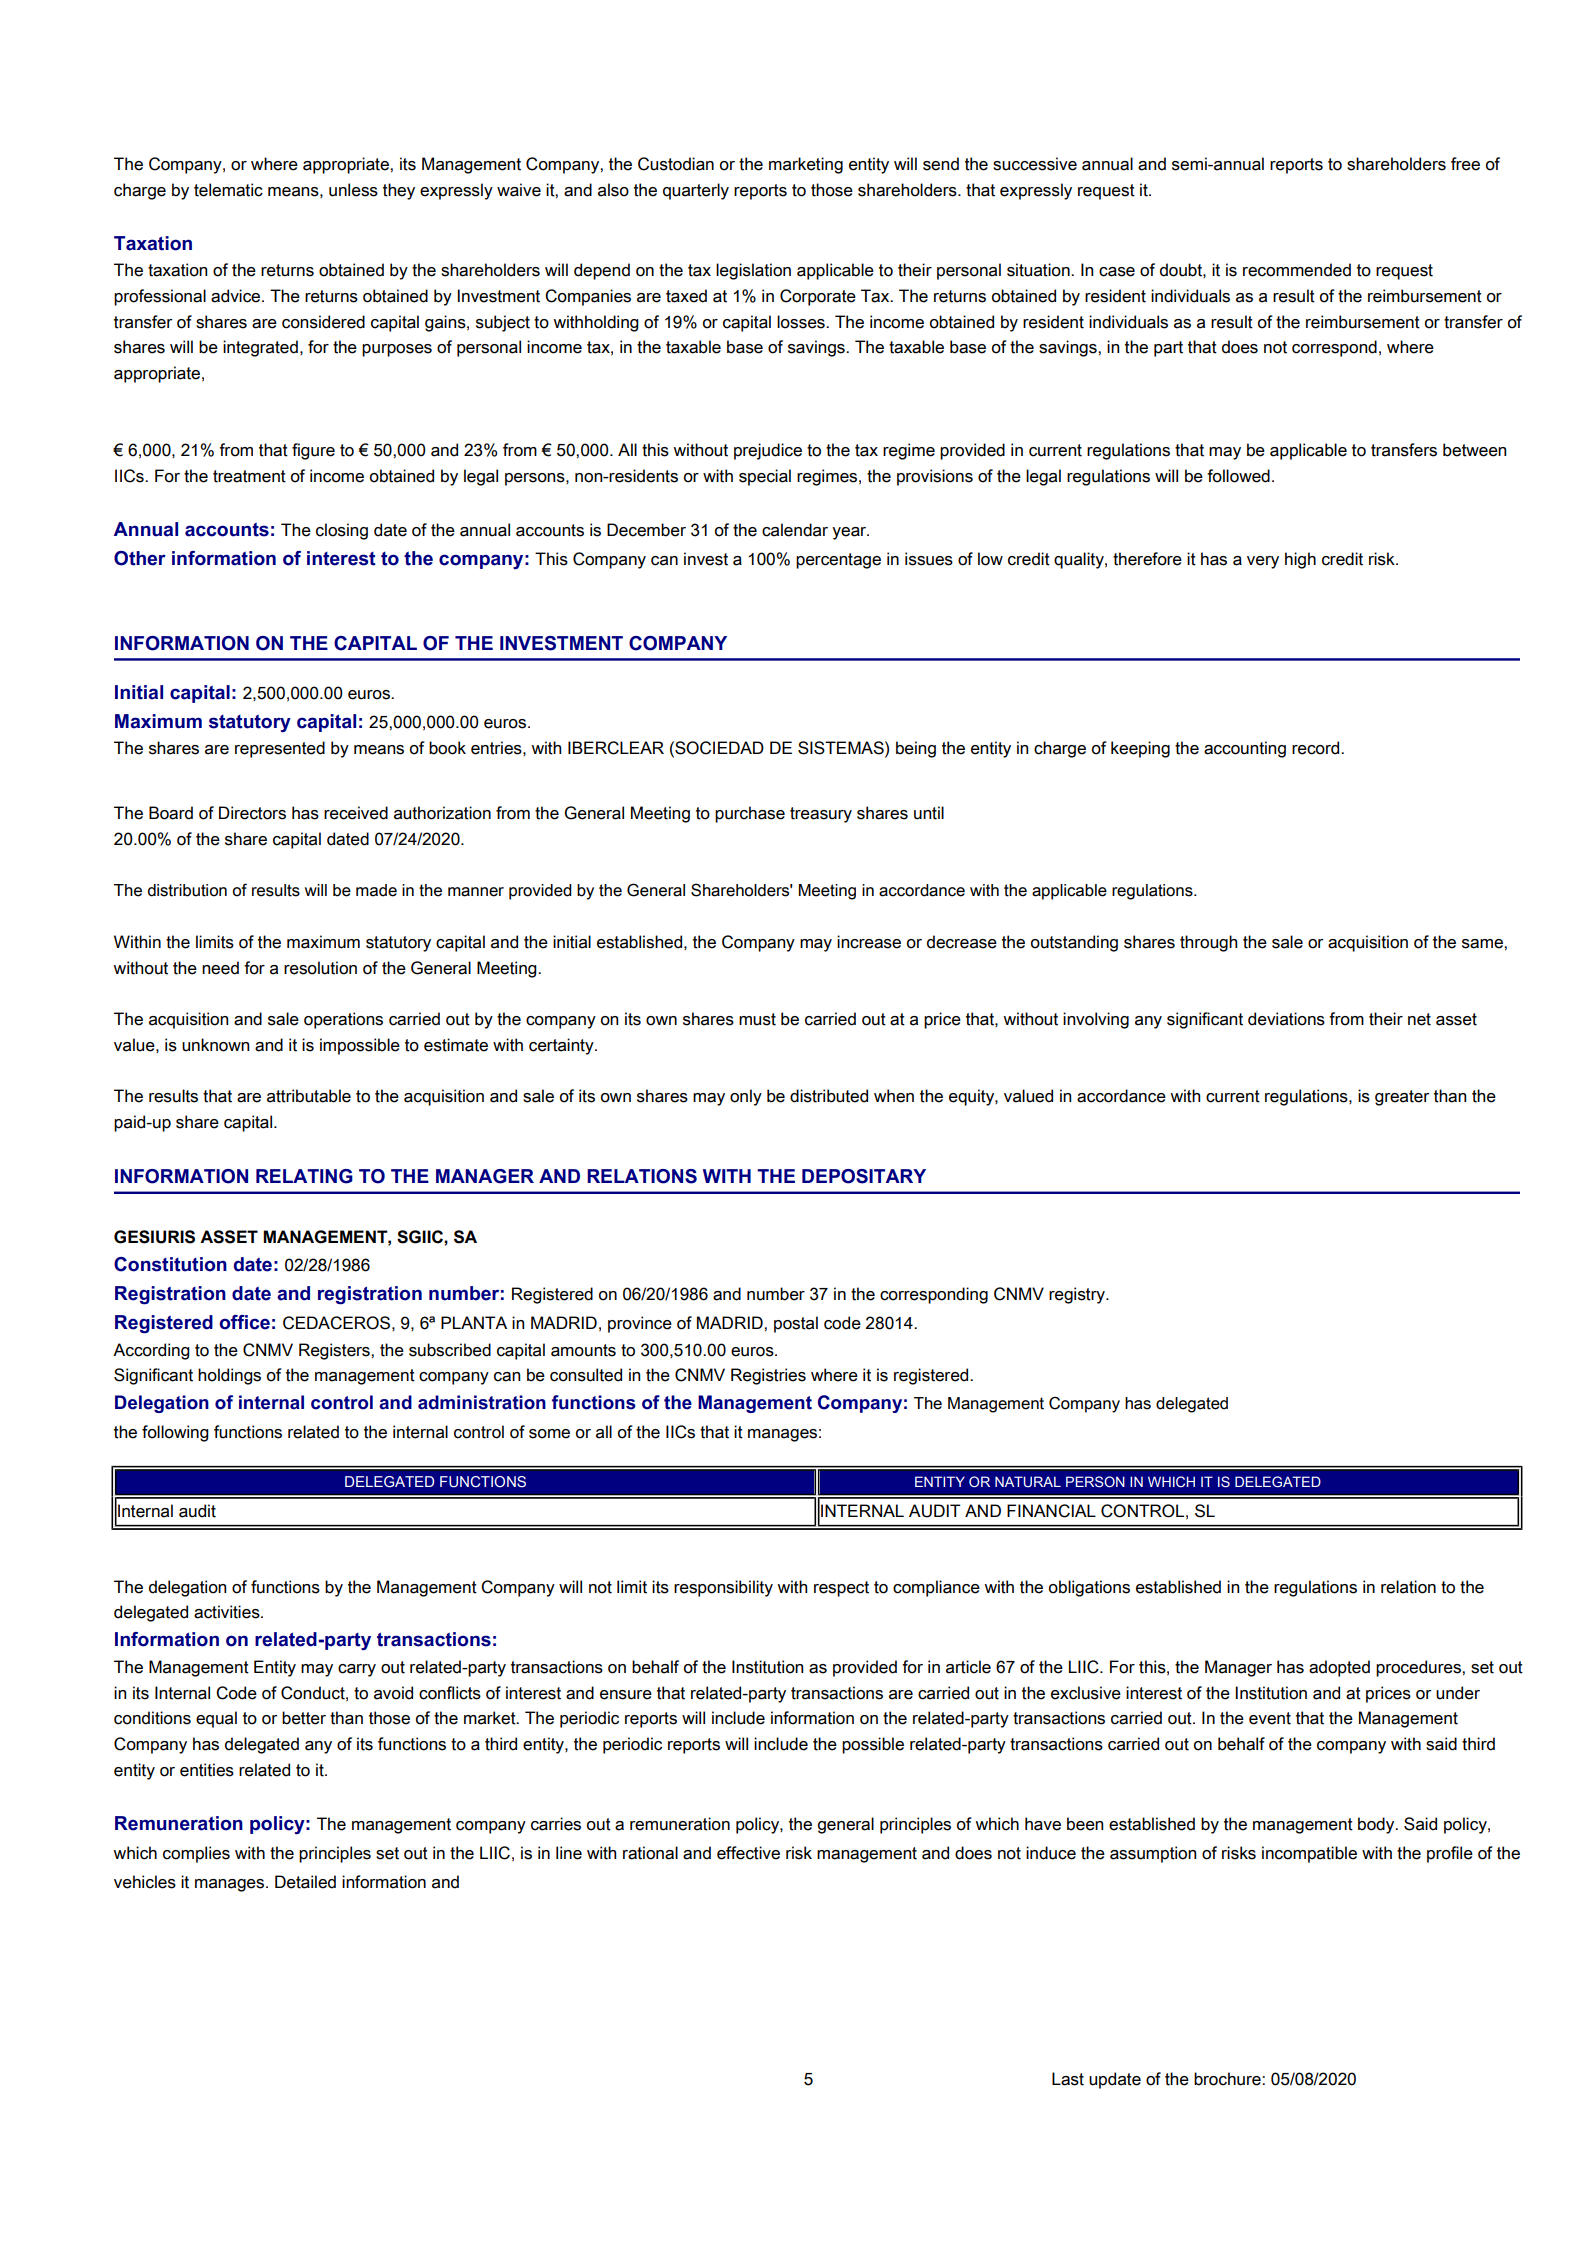  Describe the element at coordinates (753, 271) in the screenshot. I see `legislation` at that location.
